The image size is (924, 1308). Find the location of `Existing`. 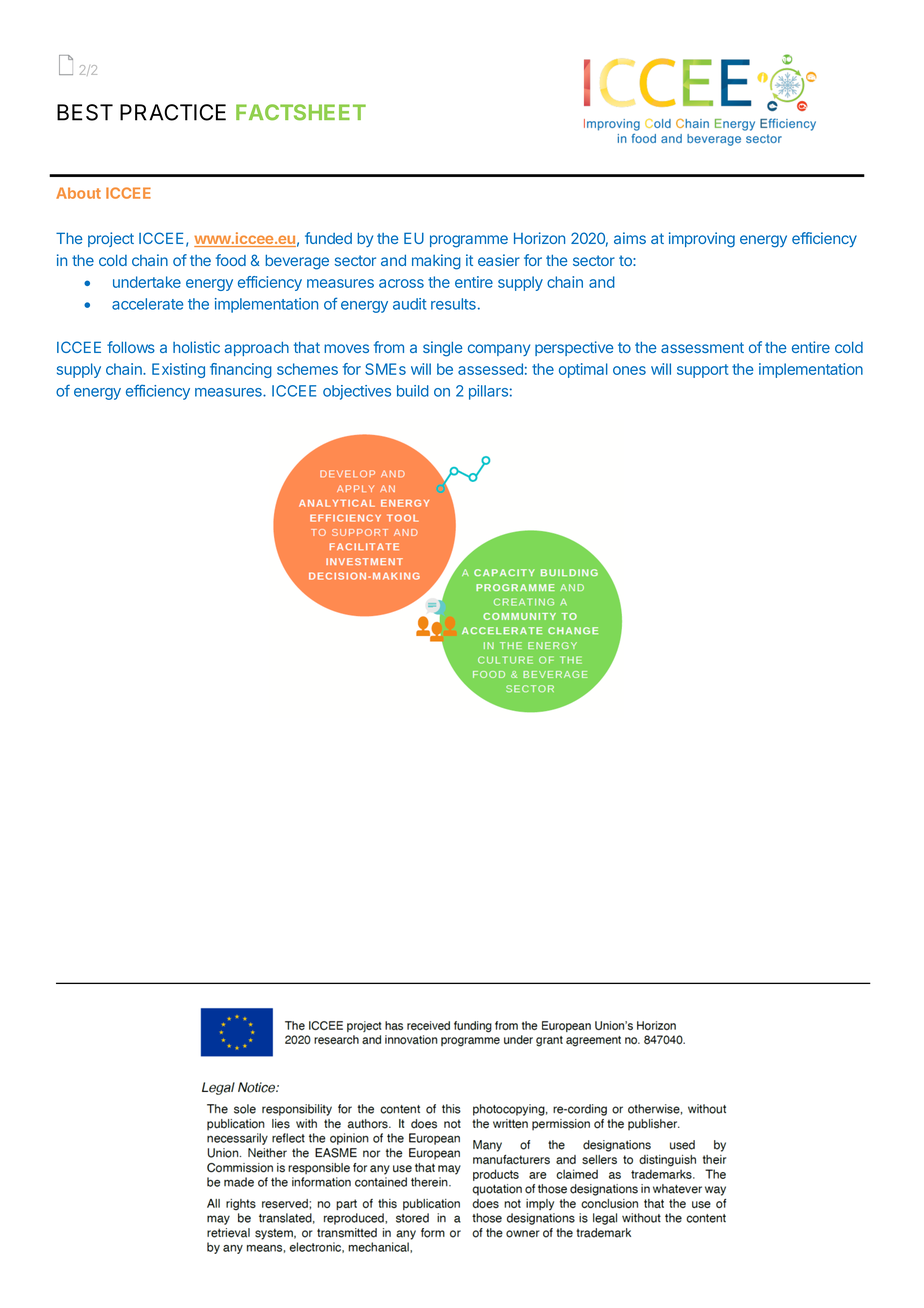

Existing is located at coordinates (178, 370).
